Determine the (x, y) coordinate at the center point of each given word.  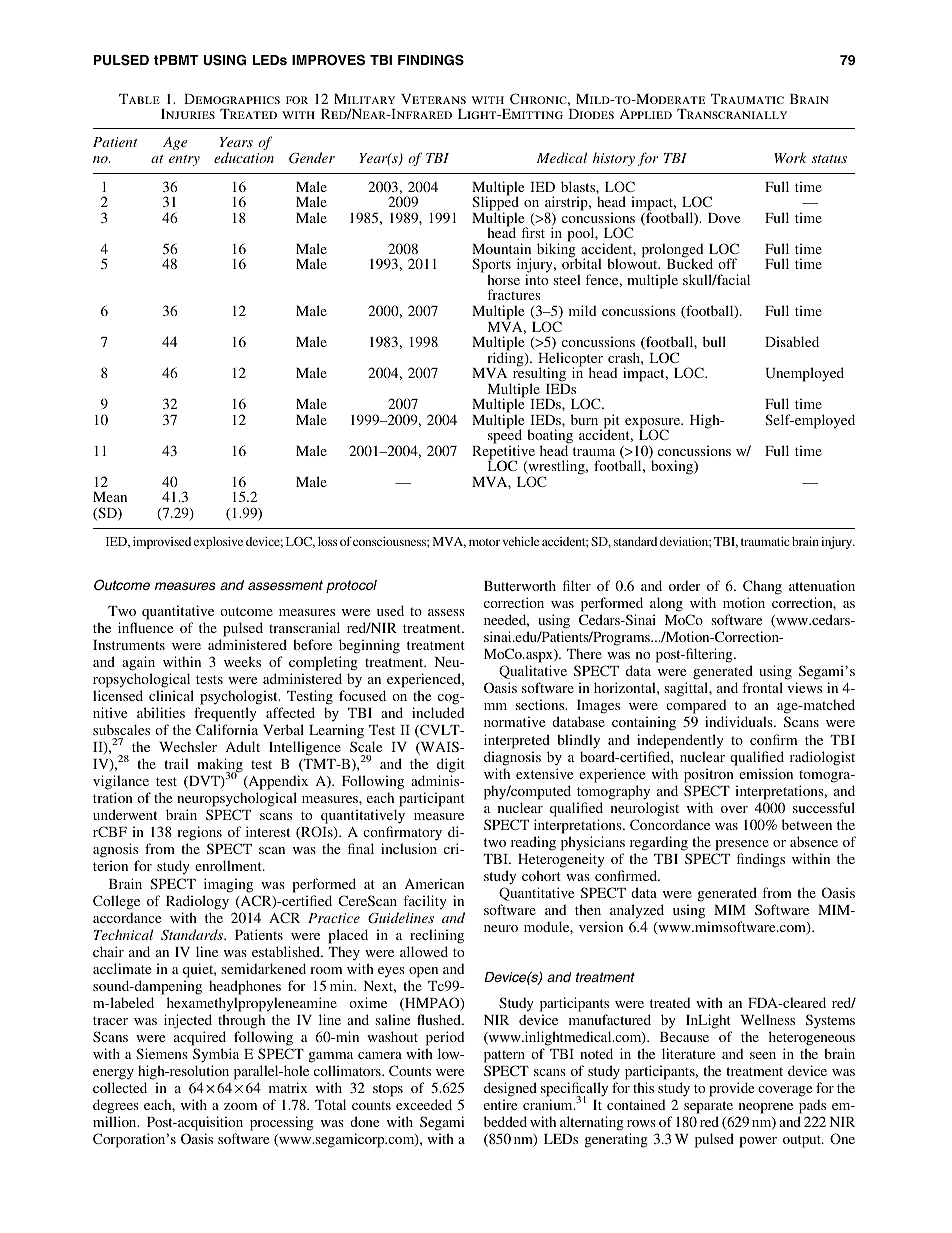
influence (145, 627)
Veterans (433, 99)
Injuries (188, 114)
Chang (762, 587)
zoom (240, 1106)
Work (790, 157)
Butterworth (520, 585)
